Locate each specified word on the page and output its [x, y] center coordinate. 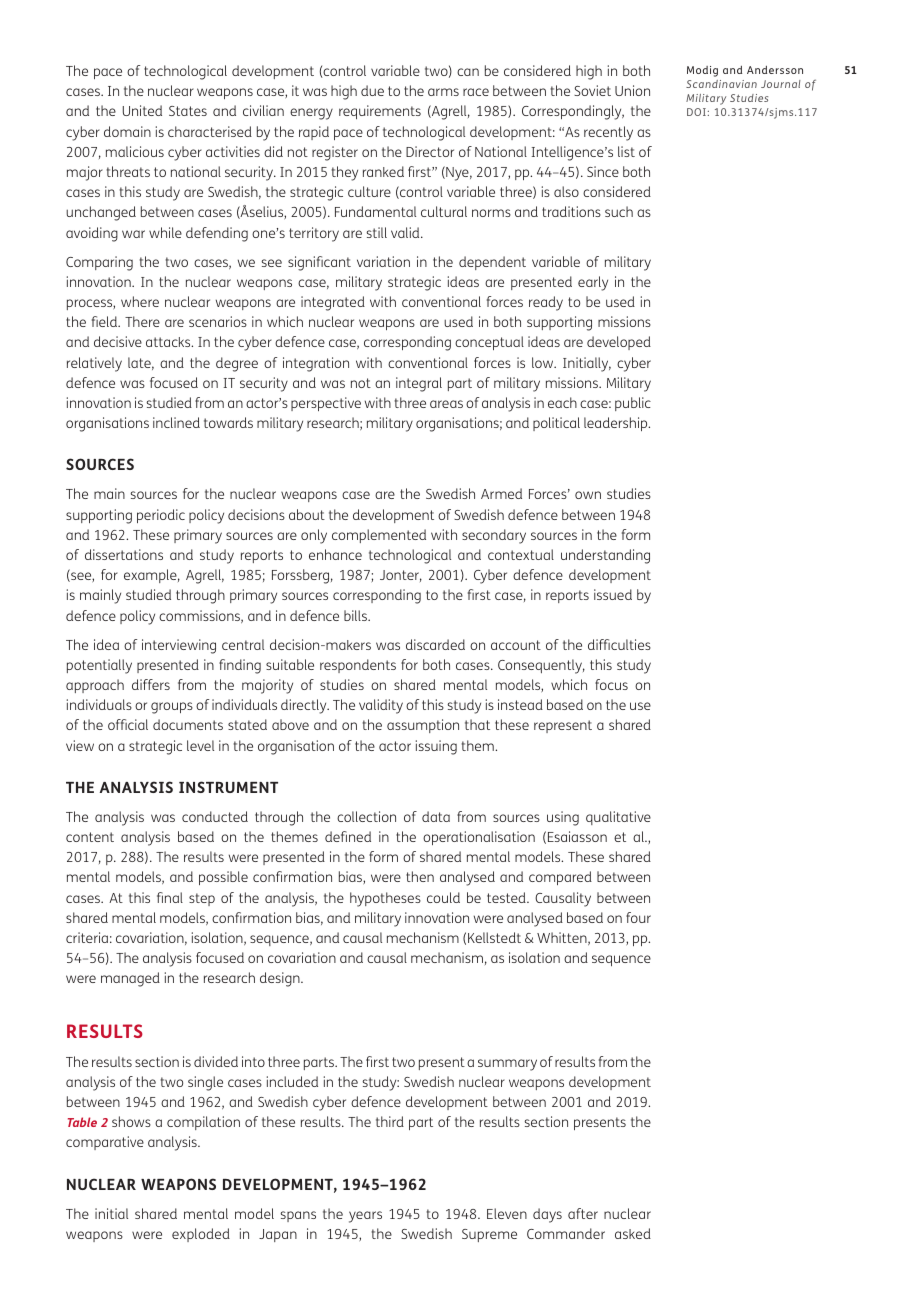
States [188, 111]
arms [443, 92]
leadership [617, 424]
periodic [161, 516]
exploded [201, 1235]
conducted [215, 816]
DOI [696, 112]
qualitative [618, 818]
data [436, 816]
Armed [501, 493]
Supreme [489, 1235]
